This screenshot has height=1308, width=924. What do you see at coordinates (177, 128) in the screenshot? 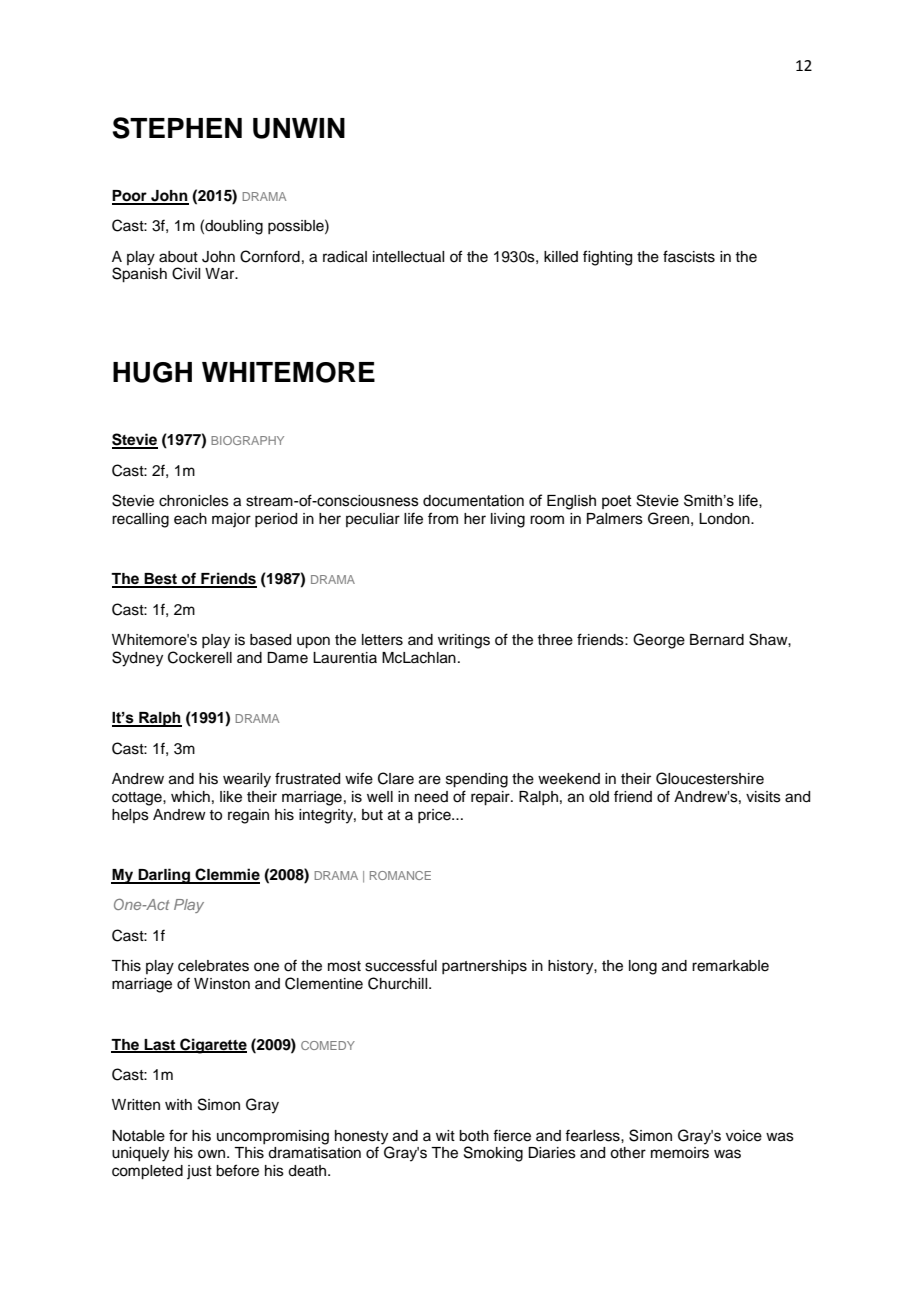
I see `STEPHEN` at bounding box center [177, 128].
